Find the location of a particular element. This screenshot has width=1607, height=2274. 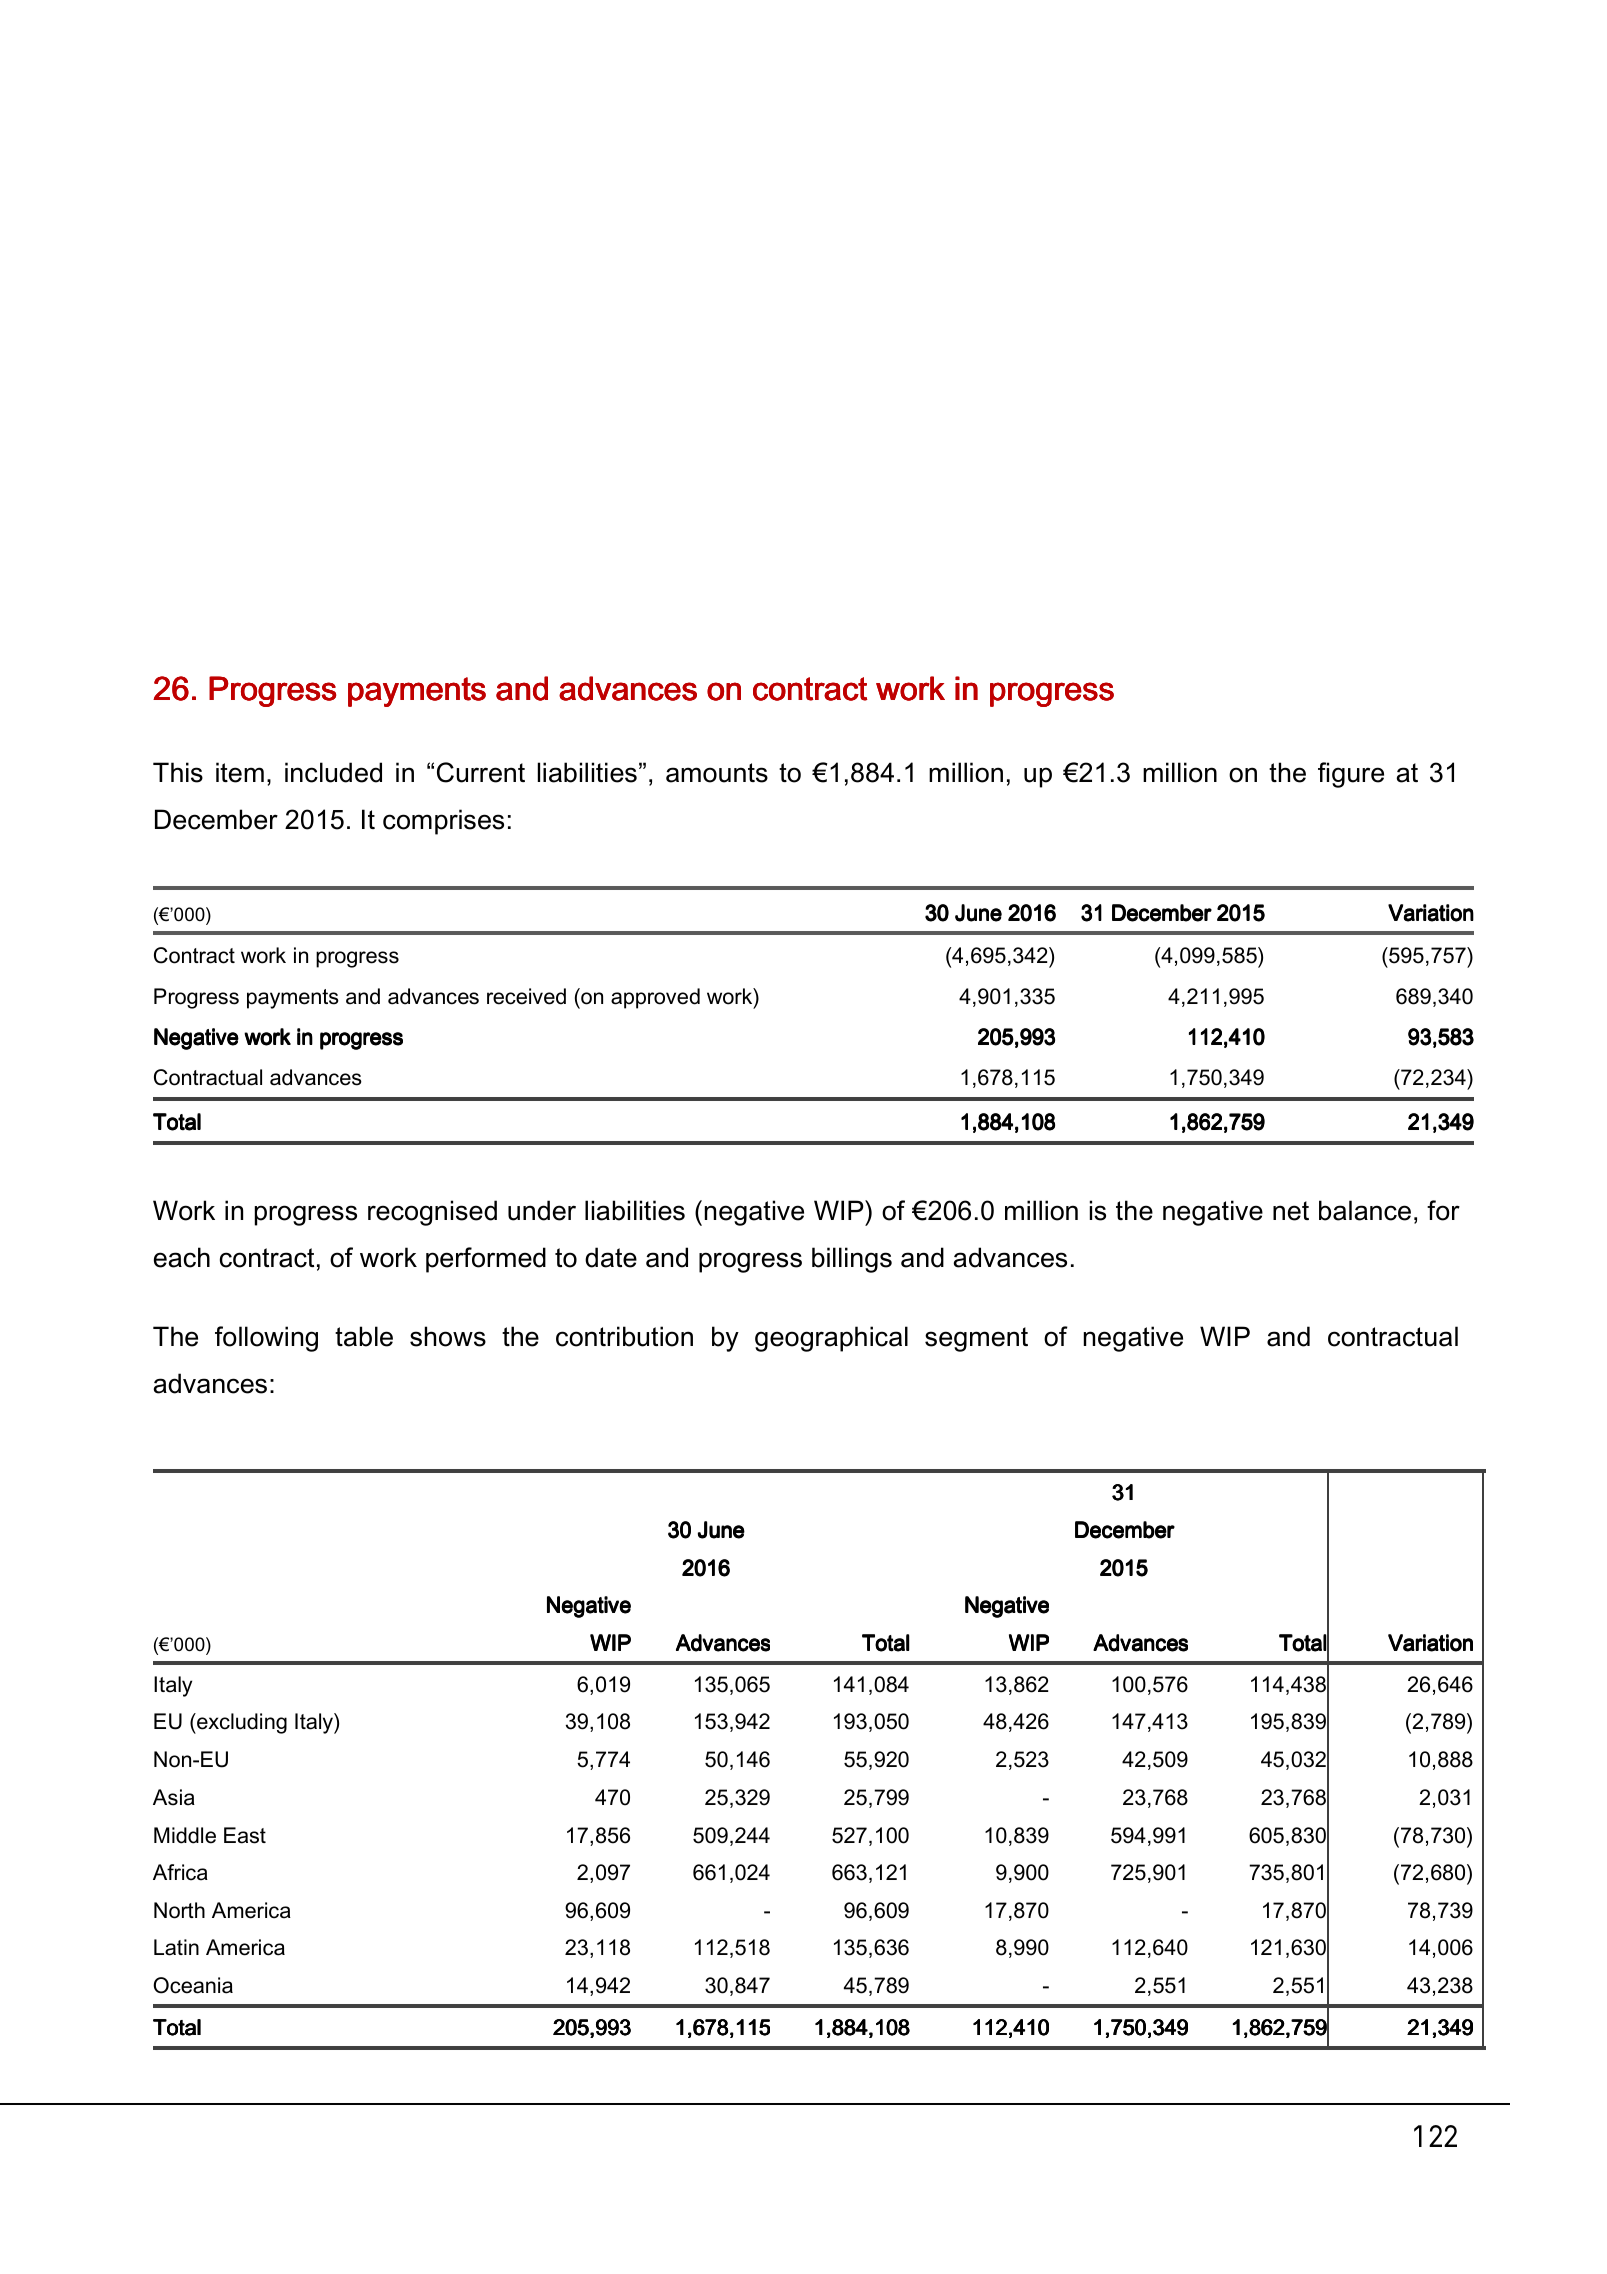

included is located at coordinates (333, 772).
